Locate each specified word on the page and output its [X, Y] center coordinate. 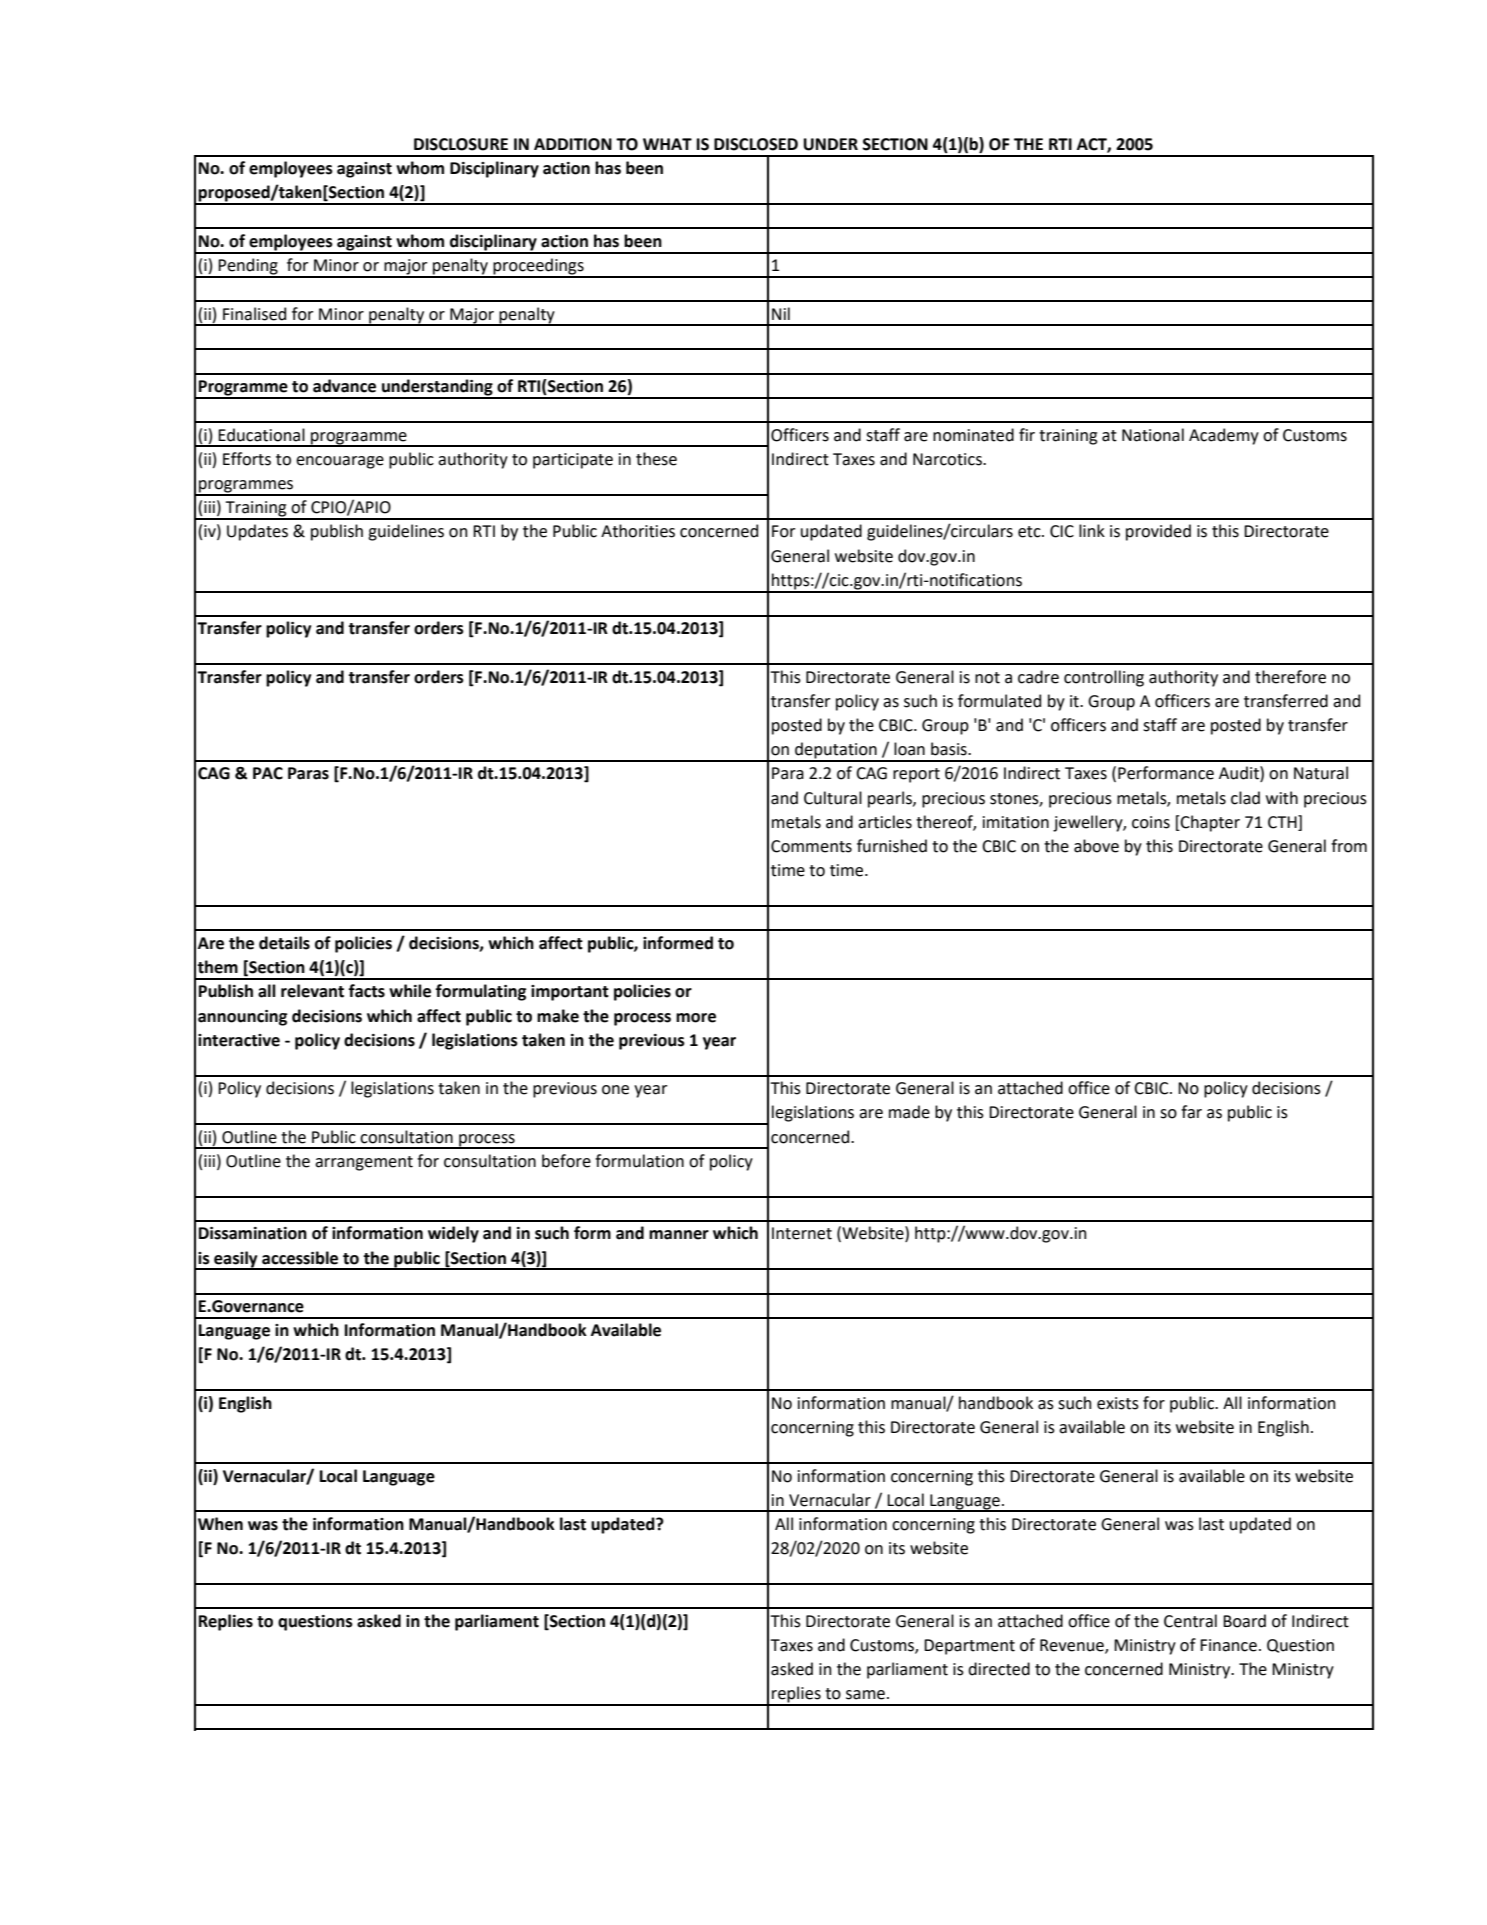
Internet [802, 1233]
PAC [268, 773]
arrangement [364, 1163]
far [1191, 1112]
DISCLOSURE [461, 144]
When [220, 1524]
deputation [836, 751]
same [865, 1695]
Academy [1224, 436]
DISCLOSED [756, 144]
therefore [1290, 677]
